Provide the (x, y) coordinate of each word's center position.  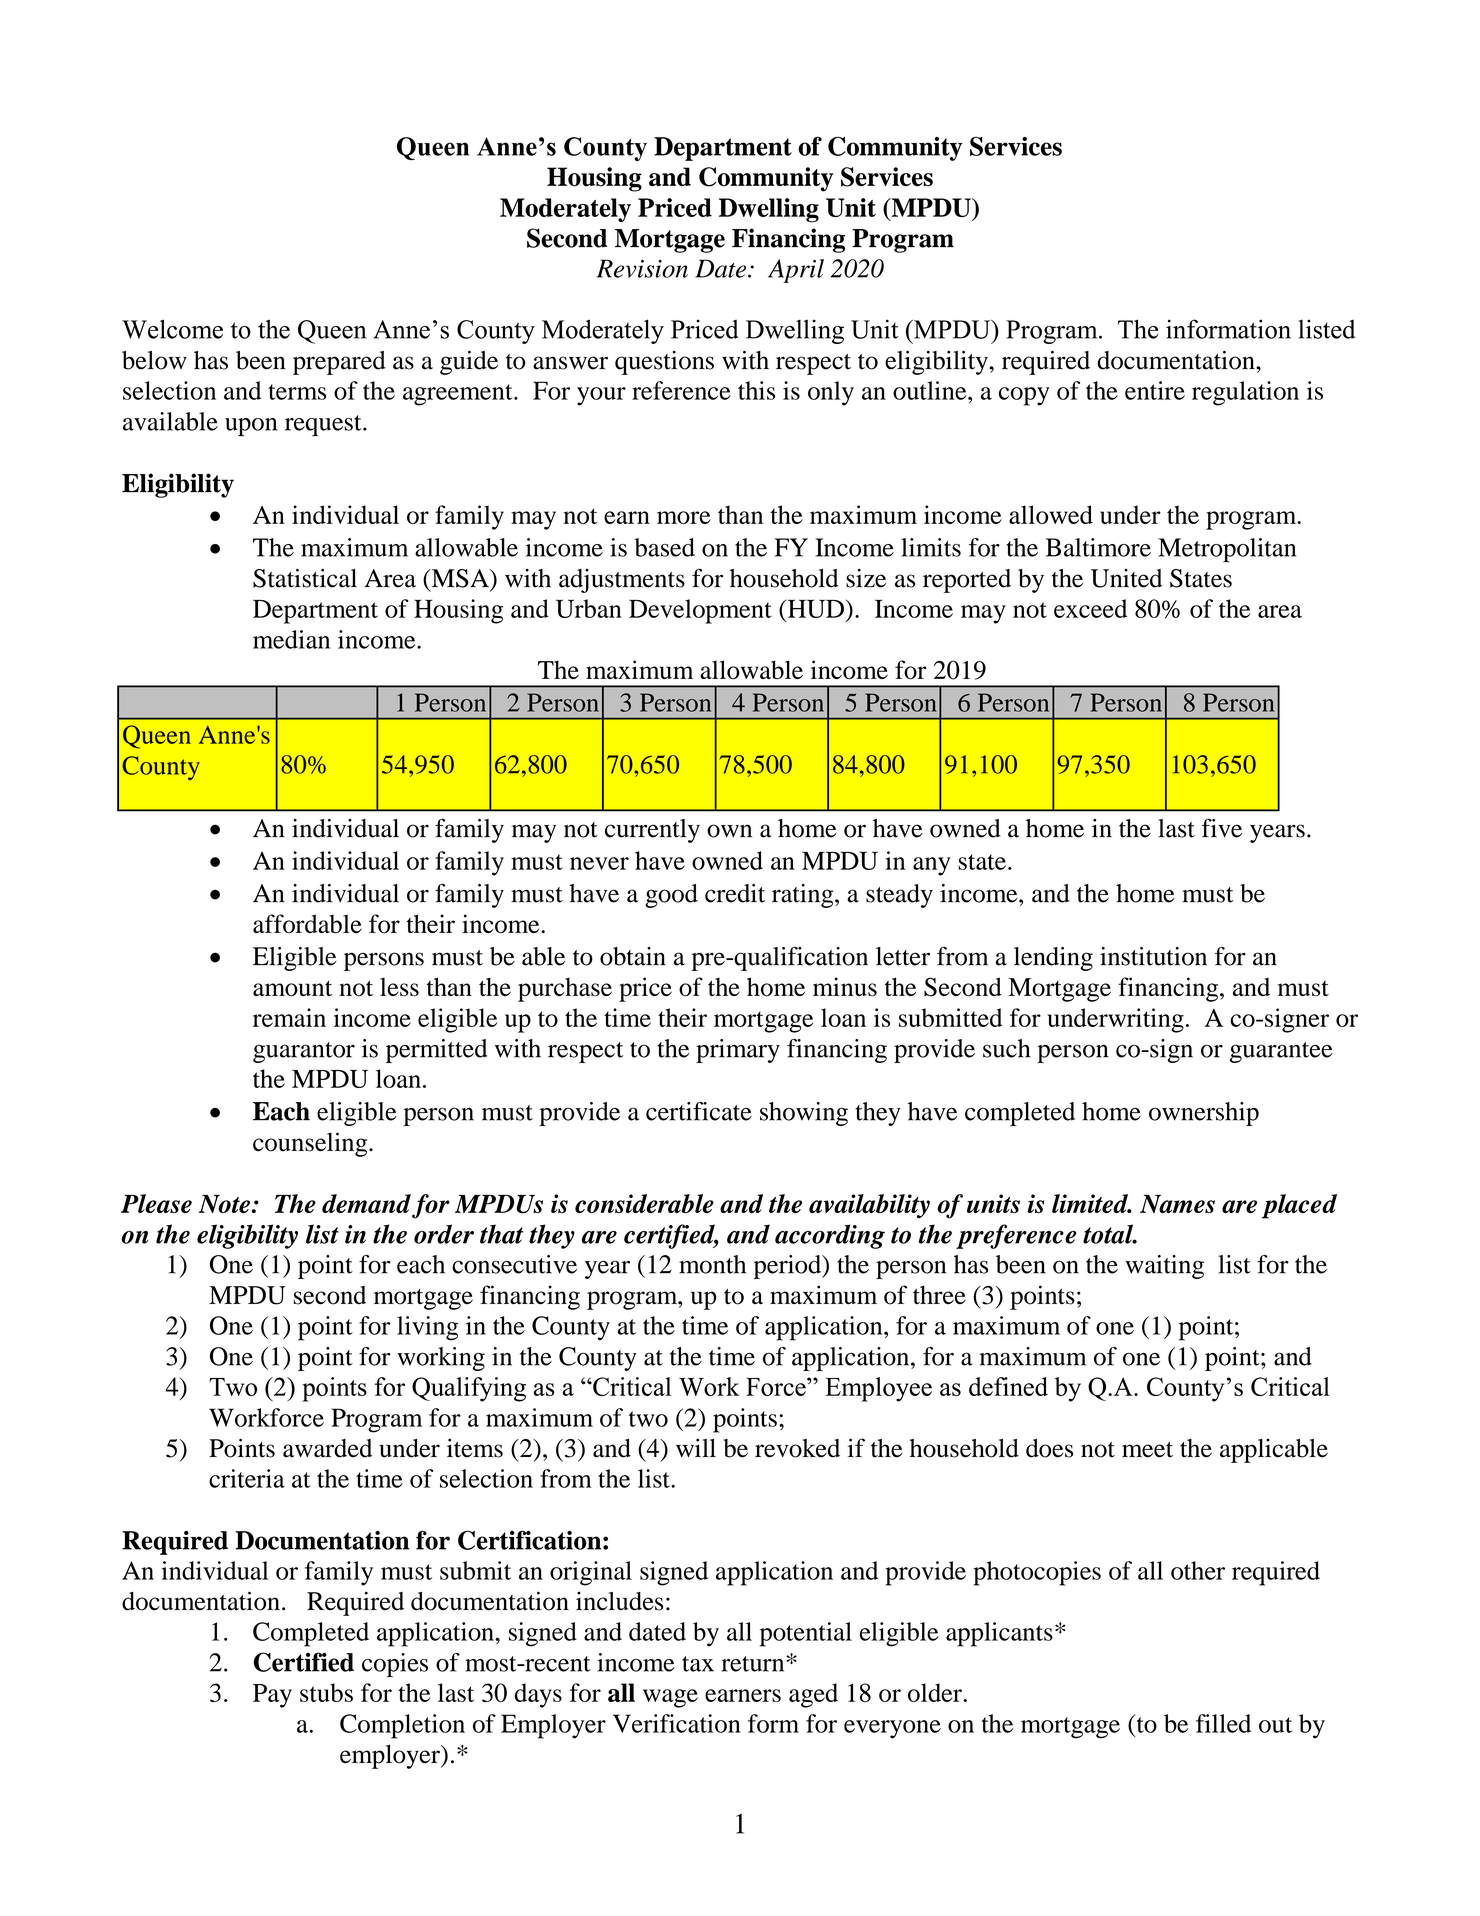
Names (1177, 1204)
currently (652, 831)
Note (224, 1204)
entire (1155, 390)
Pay (272, 1696)
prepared (339, 363)
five (1222, 828)
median (291, 639)
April (796, 271)
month (712, 1264)
